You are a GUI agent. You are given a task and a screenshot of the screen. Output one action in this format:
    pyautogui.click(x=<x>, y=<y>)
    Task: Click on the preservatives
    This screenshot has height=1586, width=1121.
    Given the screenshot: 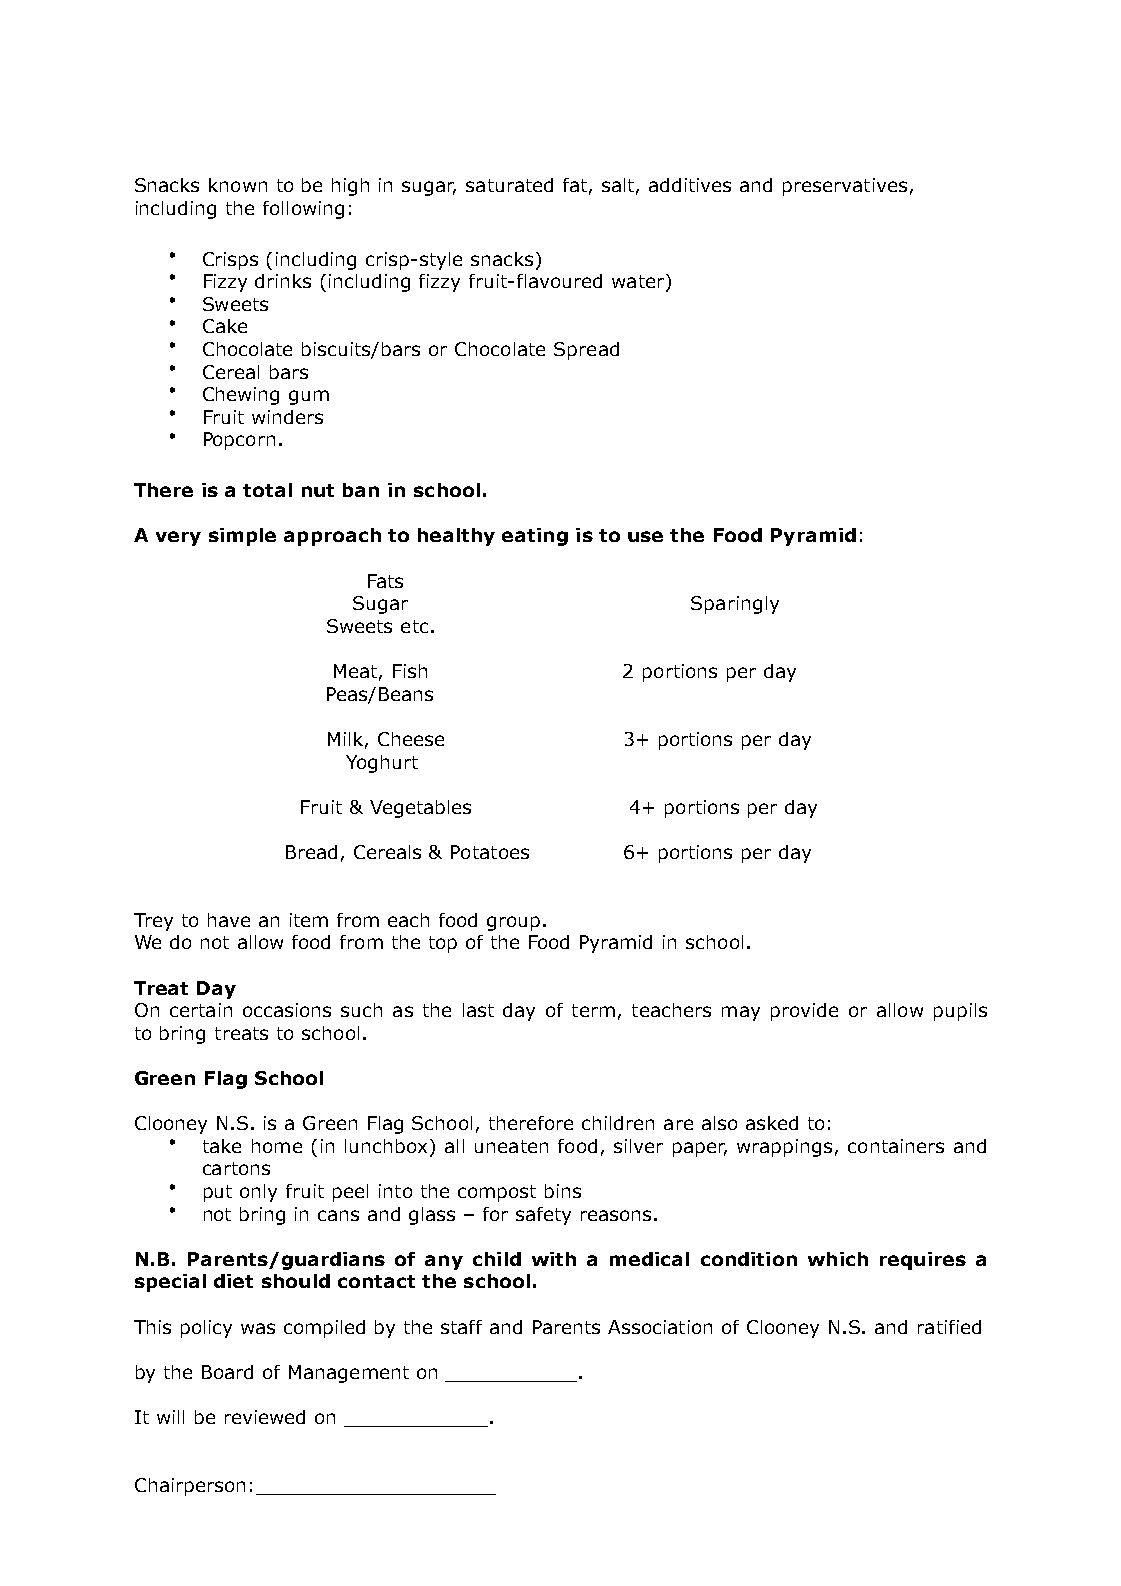 What is the action you would take?
    pyautogui.click(x=845, y=187)
